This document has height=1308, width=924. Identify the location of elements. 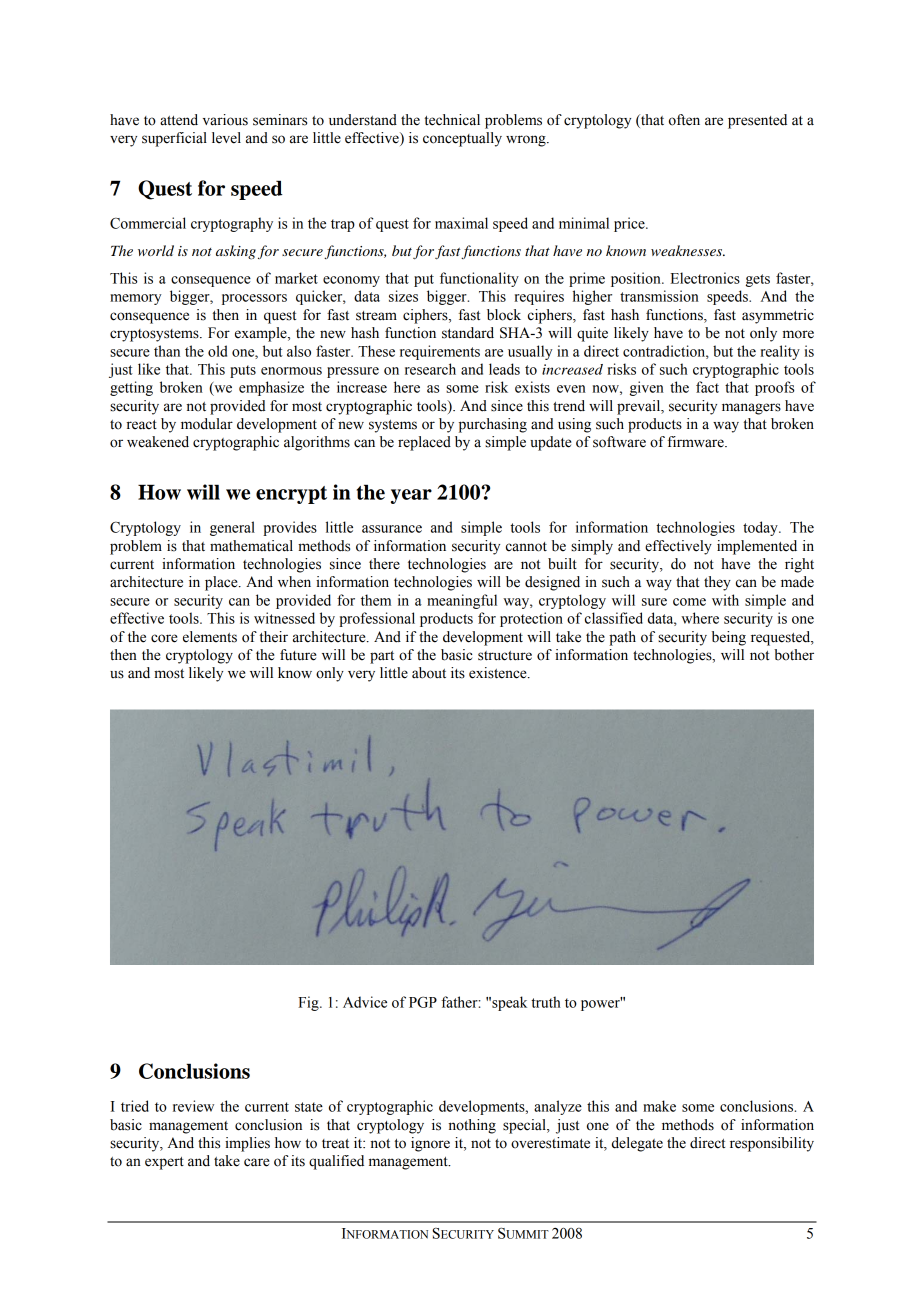
(210, 637).
